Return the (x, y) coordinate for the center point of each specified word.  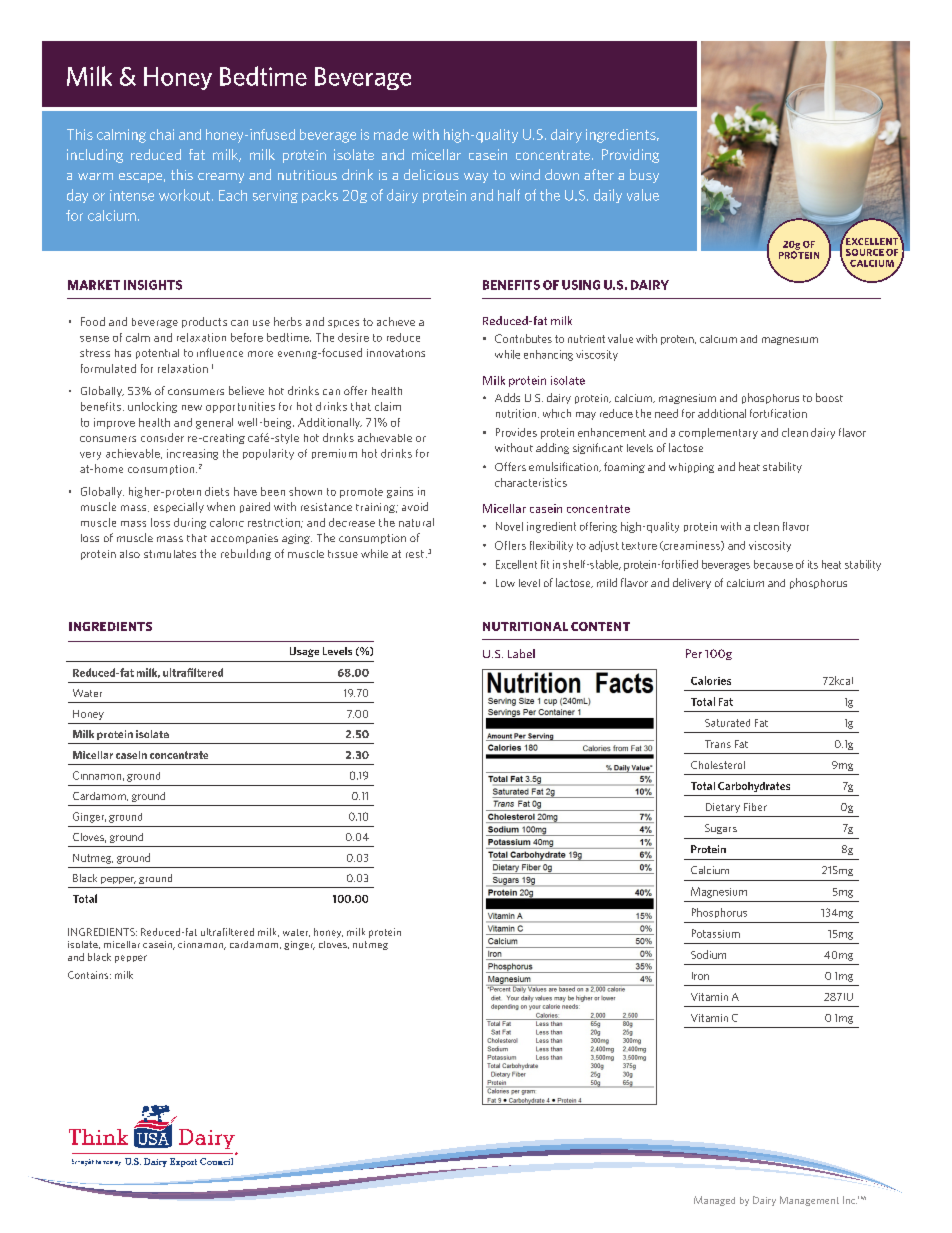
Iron (700, 976)
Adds (507, 397)
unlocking (152, 407)
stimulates (170, 554)
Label (521, 653)
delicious (431, 174)
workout (186, 195)
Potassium (716, 933)
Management (809, 1201)
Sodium (708, 954)
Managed (714, 1201)
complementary (718, 433)
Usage (304, 652)
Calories (711, 680)
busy (644, 176)
